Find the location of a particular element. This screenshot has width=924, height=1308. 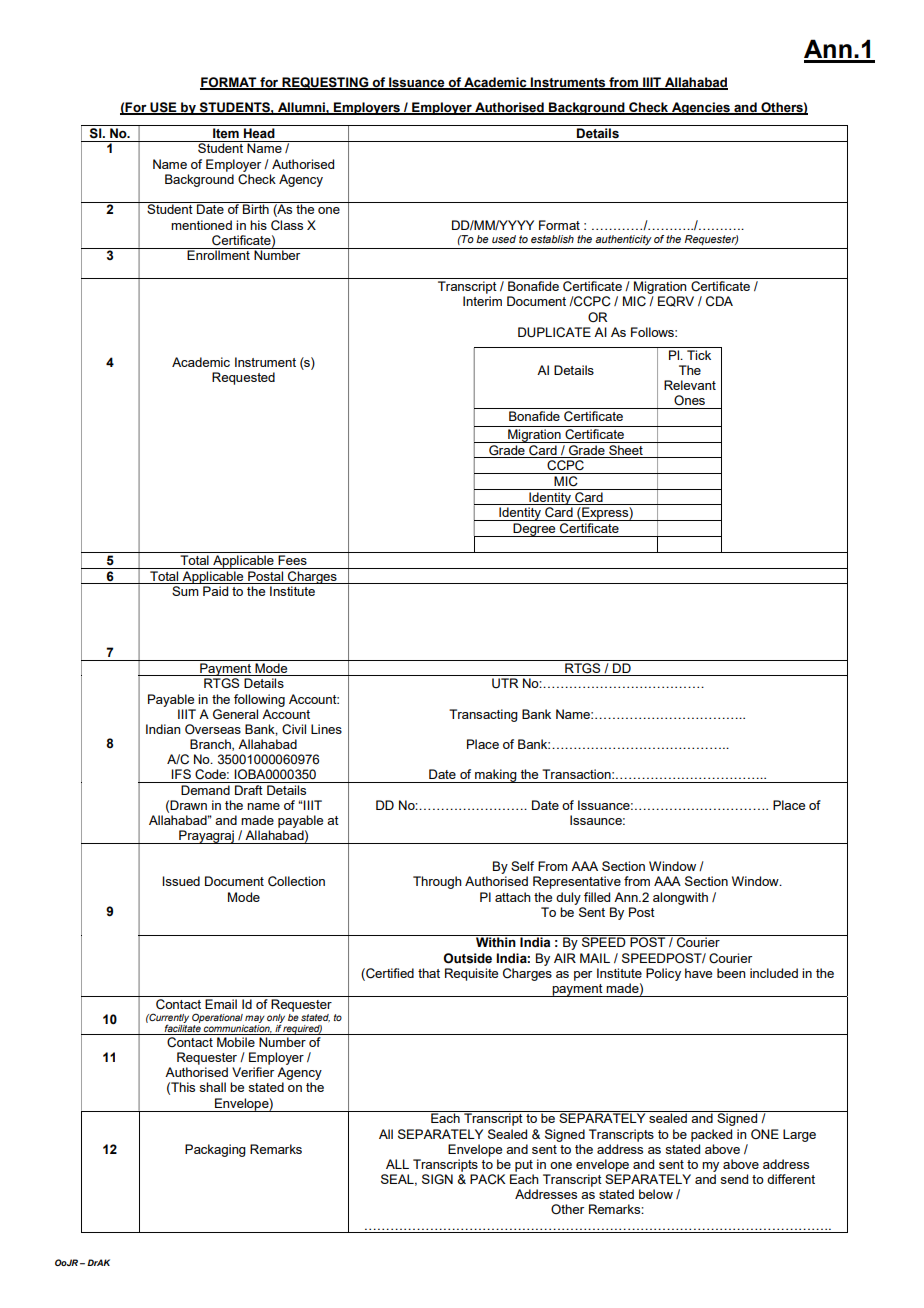

shall is located at coordinates (212, 1087).
